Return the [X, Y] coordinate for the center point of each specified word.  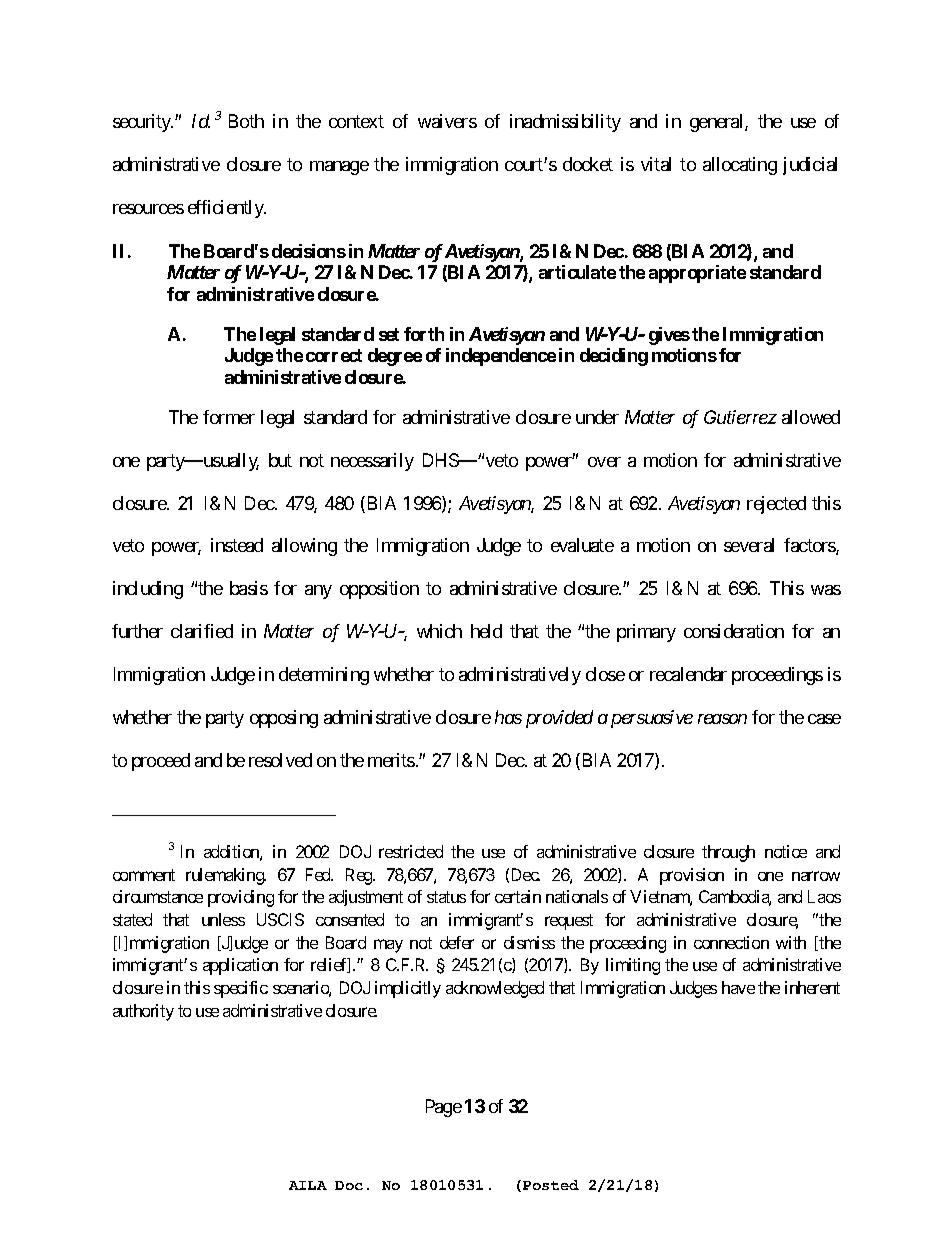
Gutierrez [740, 417]
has [508, 717]
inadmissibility [565, 123]
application [240, 966]
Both [246, 121]
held [486, 631]
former [229, 417]
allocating [740, 166]
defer [457, 942]
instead [237, 545]
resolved [280, 760]
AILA [308, 1185]
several [749, 545]
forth [424, 334]
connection [731, 942]
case [824, 719]
